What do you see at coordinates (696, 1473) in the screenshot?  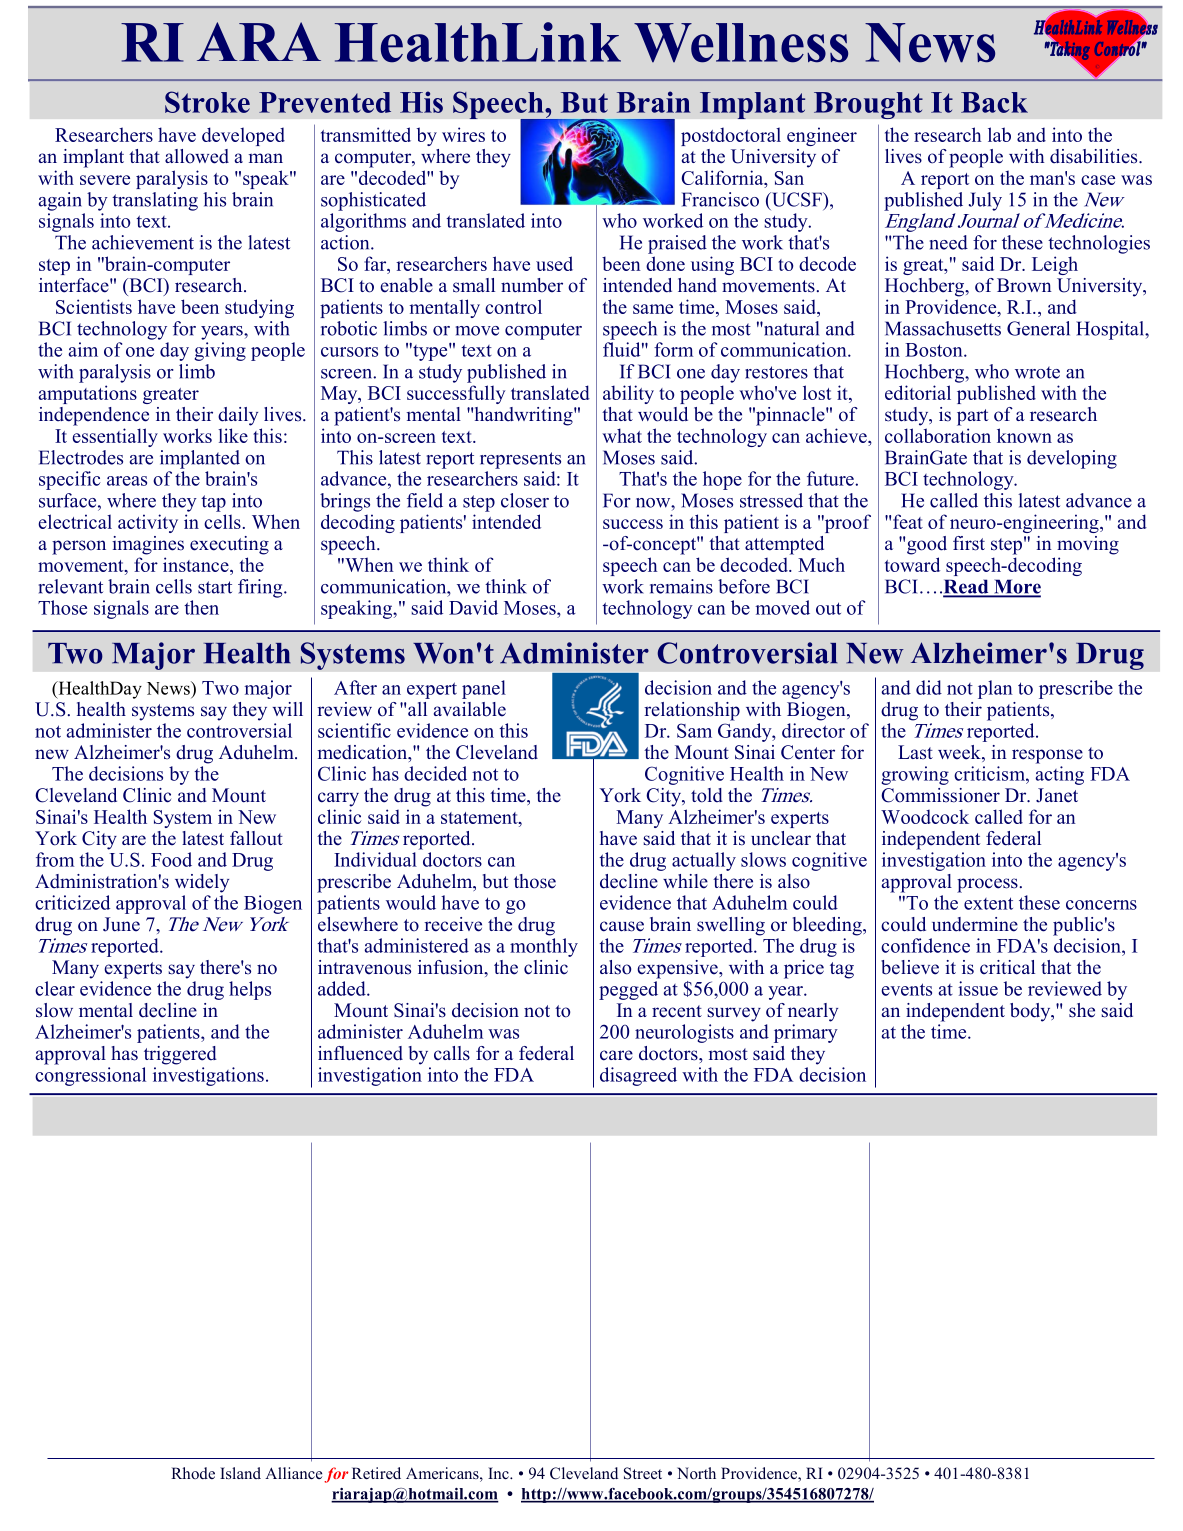 I see `North` at bounding box center [696, 1473].
